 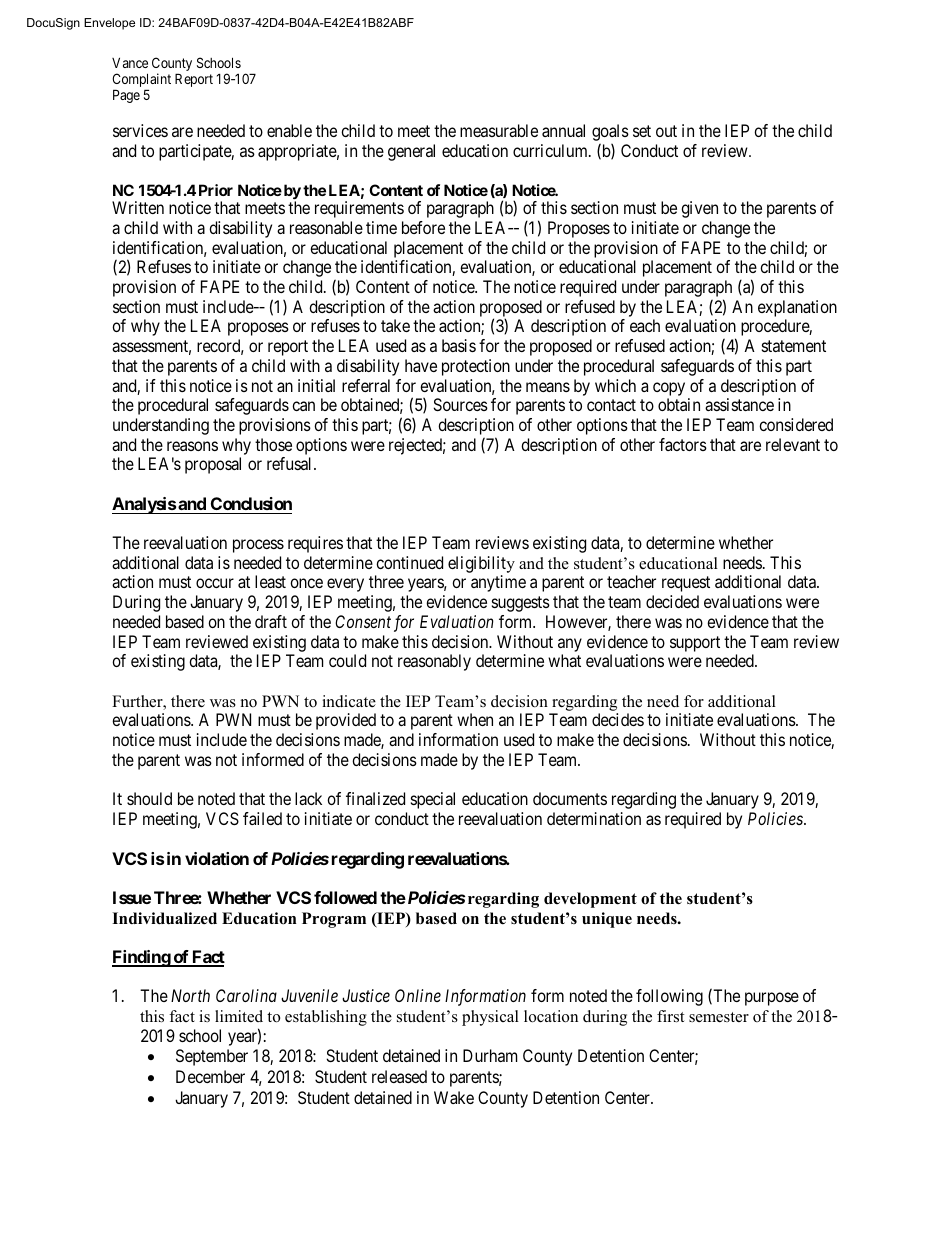 What do you see at coordinates (149, 798) in the screenshot?
I see `should` at bounding box center [149, 798].
